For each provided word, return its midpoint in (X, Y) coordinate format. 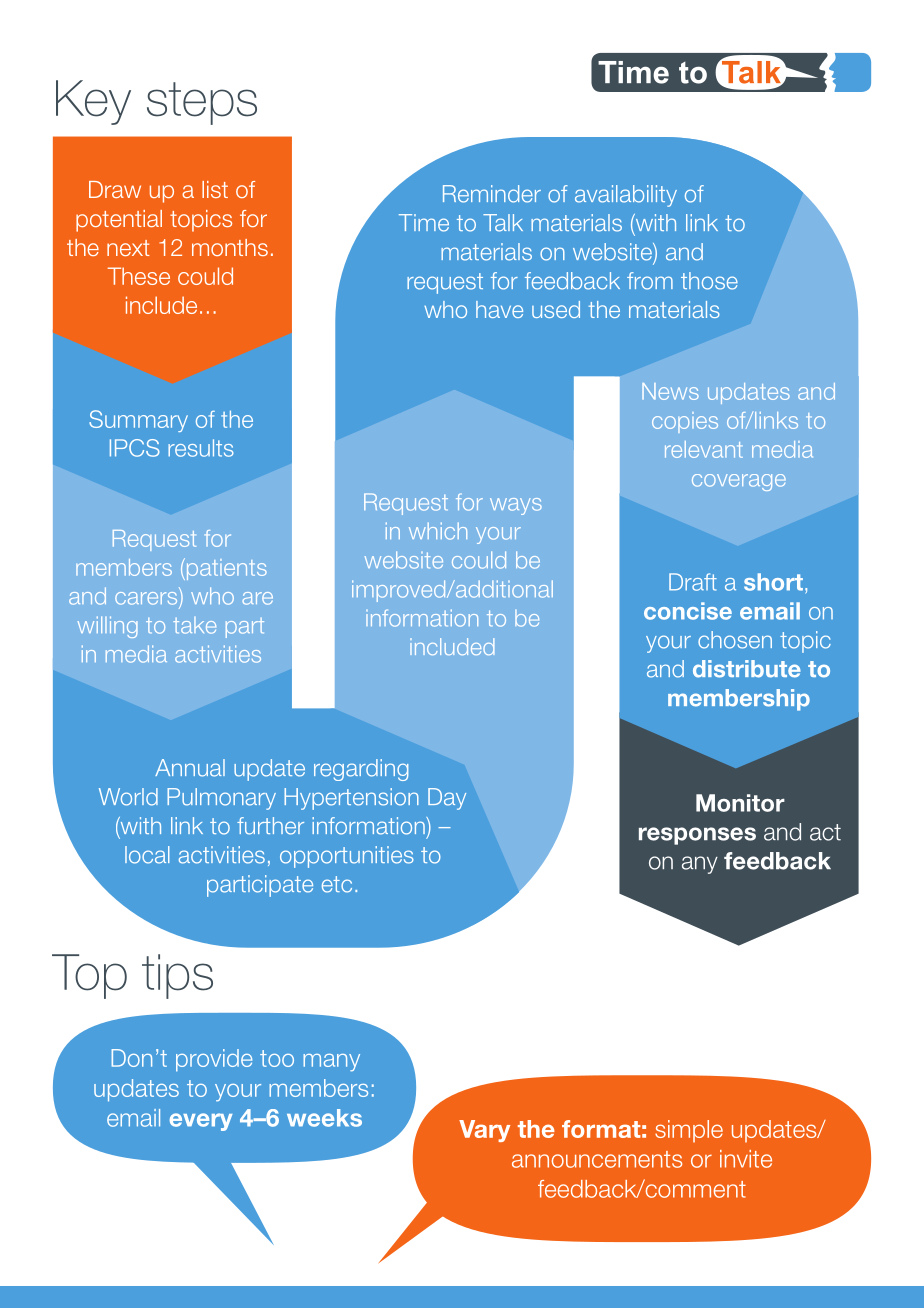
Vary (484, 1131)
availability (626, 196)
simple (689, 1131)
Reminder (492, 194)
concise (688, 611)
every (201, 1122)
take (194, 625)
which (438, 531)
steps (202, 103)
